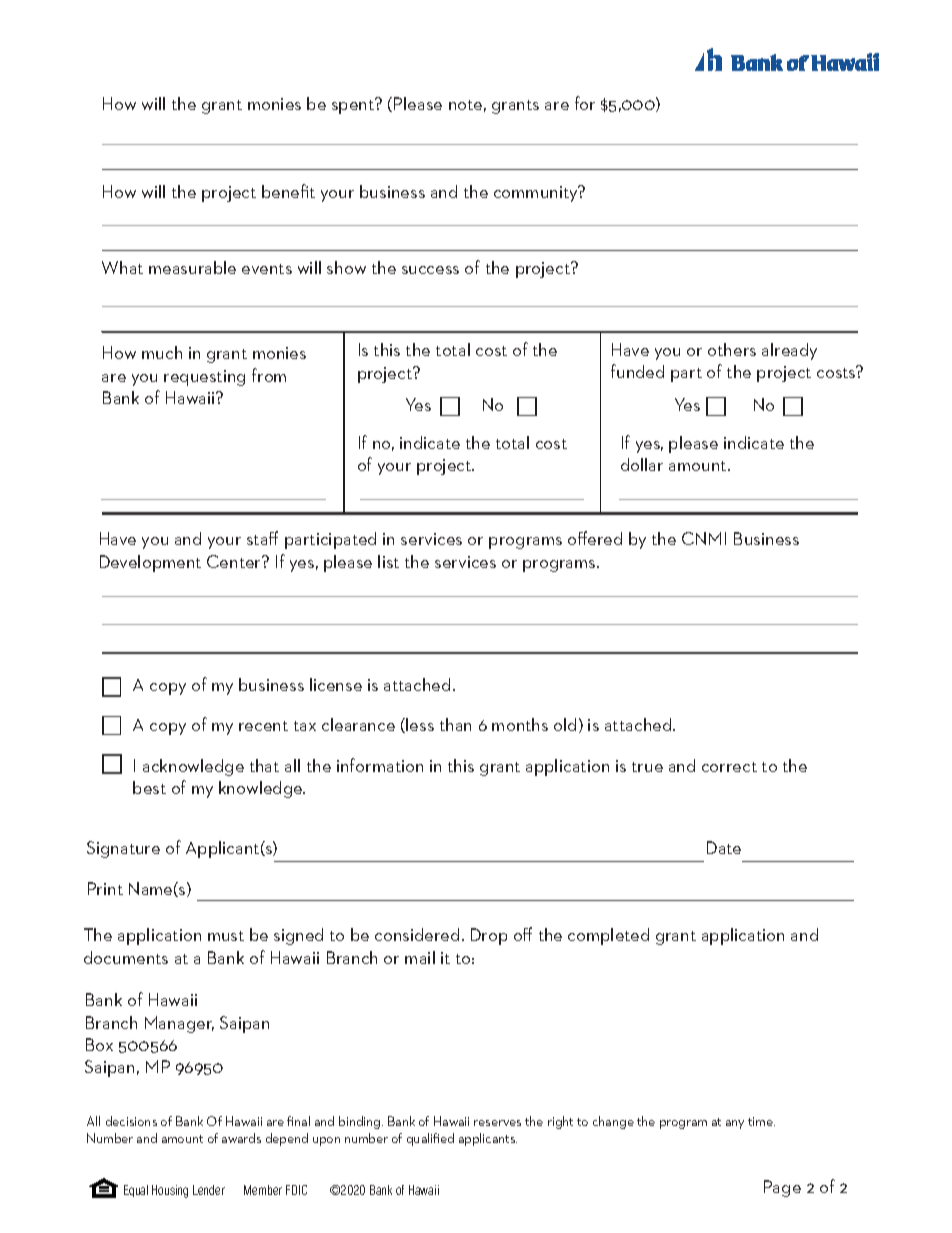 The height and width of the page is (1233, 952). Describe the element at coordinates (288, 191) in the page. I see `benefit` at that location.
